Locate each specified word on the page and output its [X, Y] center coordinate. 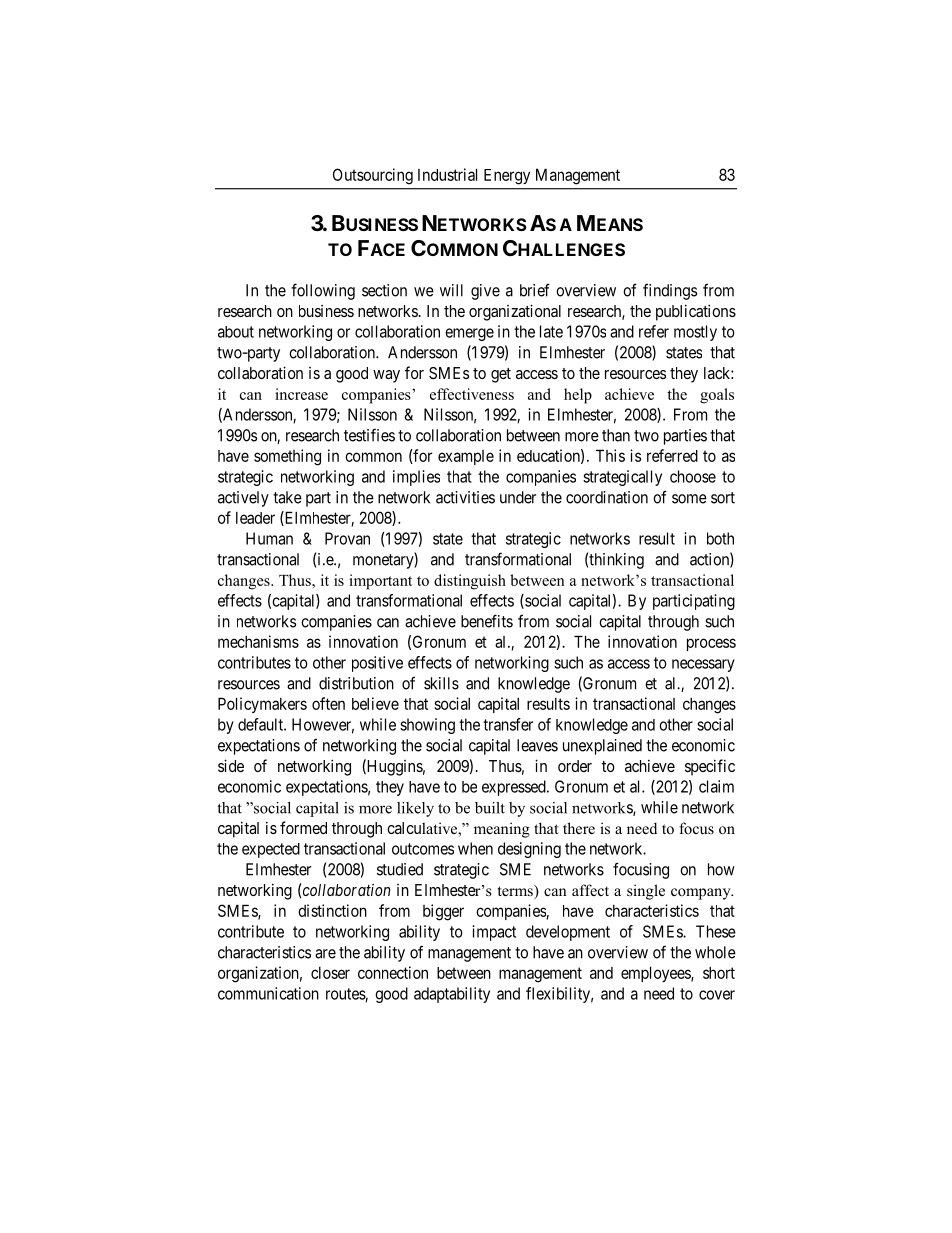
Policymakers [262, 705]
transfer [508, 724]
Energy [507, 177]
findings [670, 291]
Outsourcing [373, 176]
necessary [703, 665]
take [287, 497]
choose [693, 476]
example [466, 457]
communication [268, 993]
